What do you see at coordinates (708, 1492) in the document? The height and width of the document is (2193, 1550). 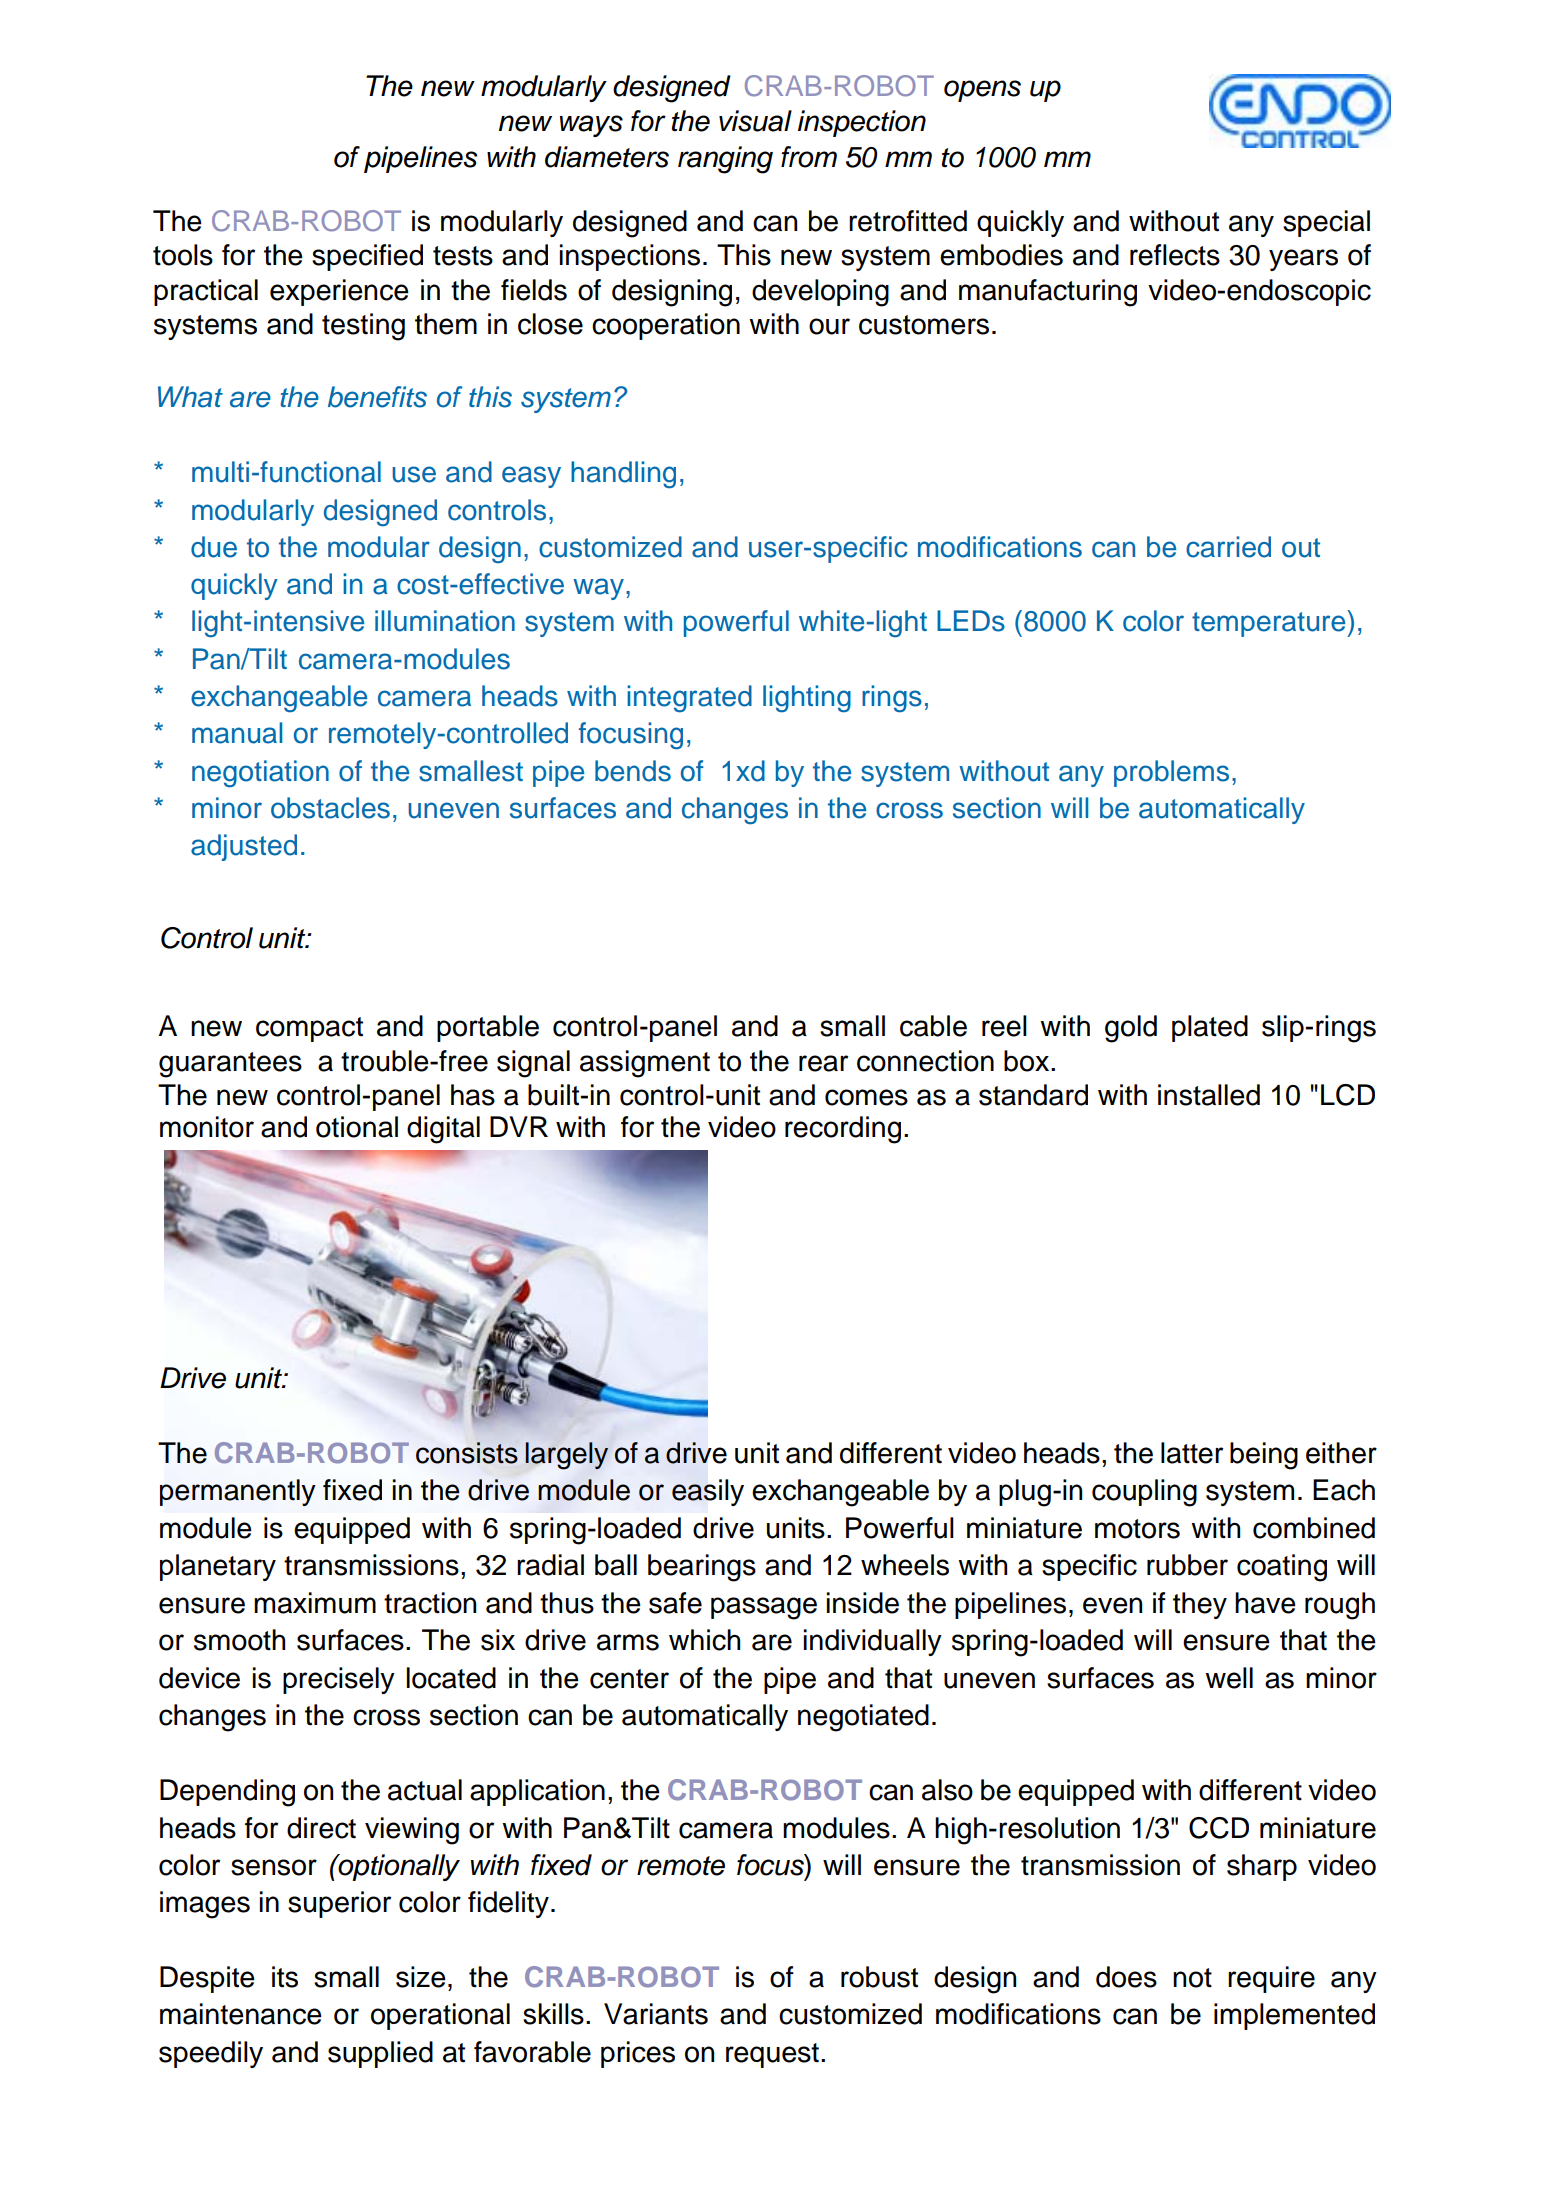 I see `easily` at bounding box center [708, 1492].
